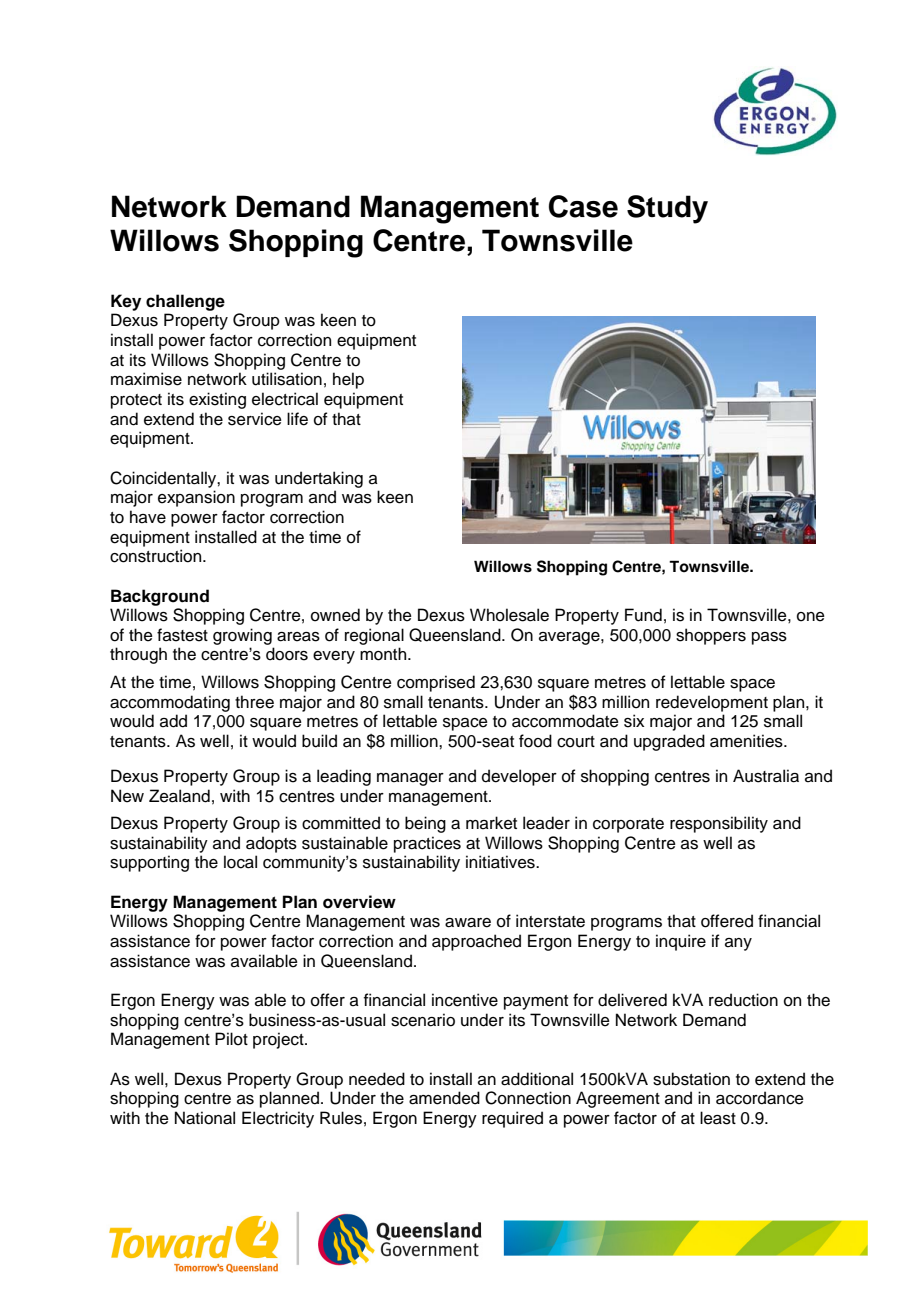  What do you see at coordinates (444, 1098) in the page?
I see `amended` at bounding box center [444, 1098].
